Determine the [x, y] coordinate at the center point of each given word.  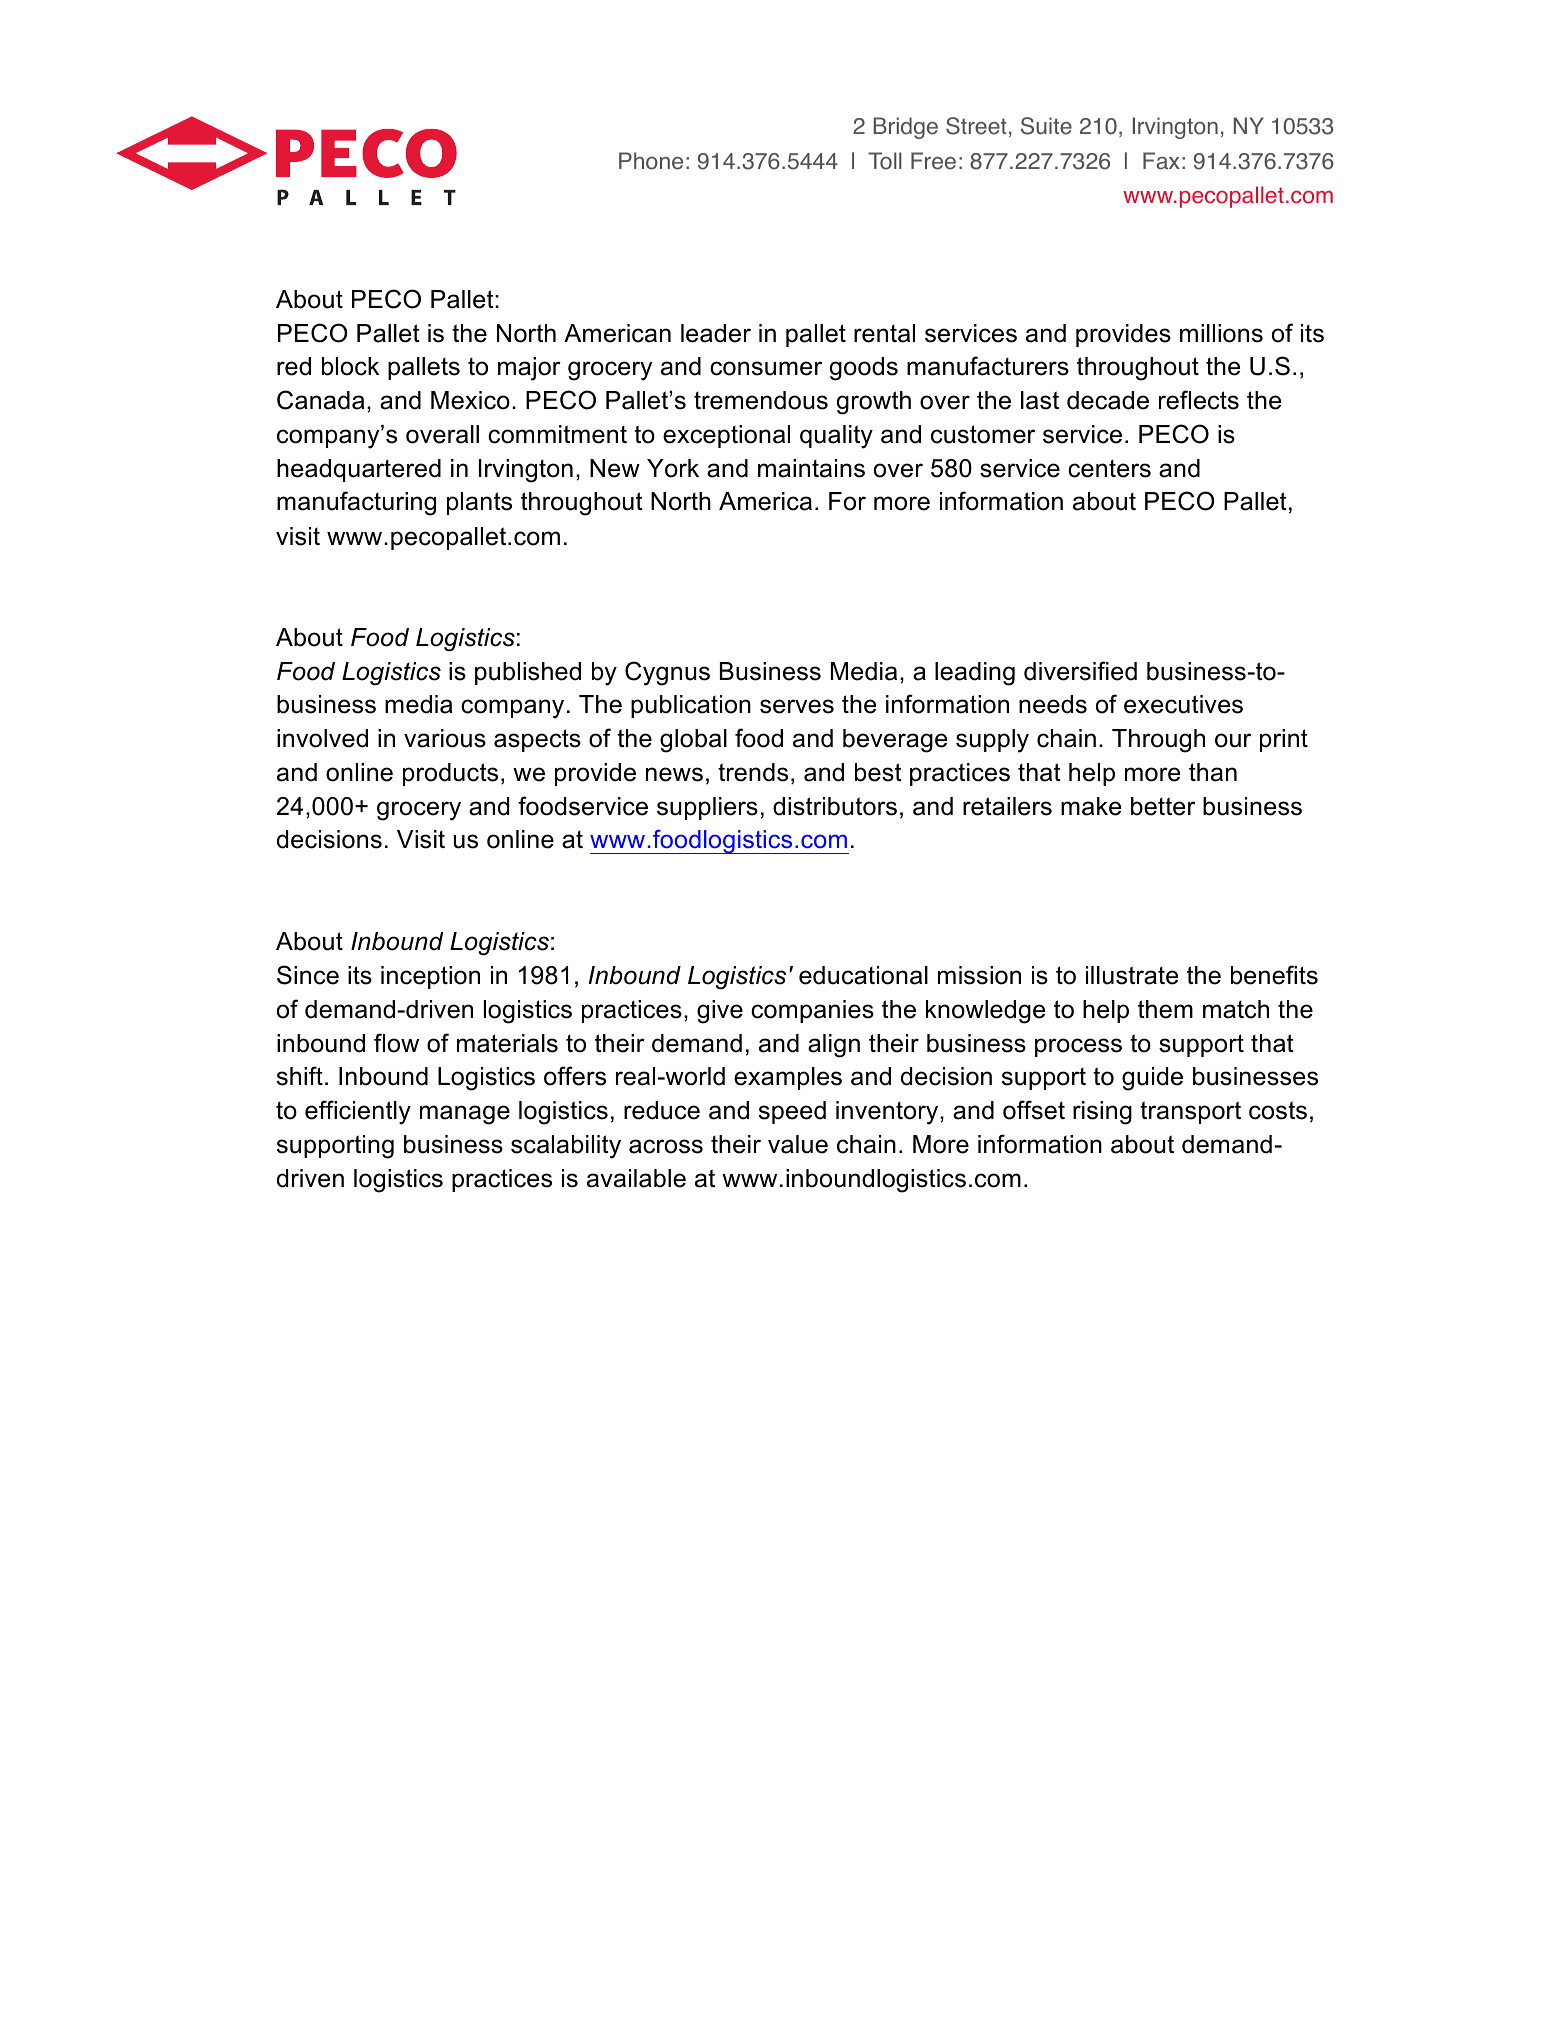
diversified [1080, 671]
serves [797, 706]
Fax [1161, 161]
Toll [885, 161]
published [528, 673]
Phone [651, 161]
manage [465, 1115]
